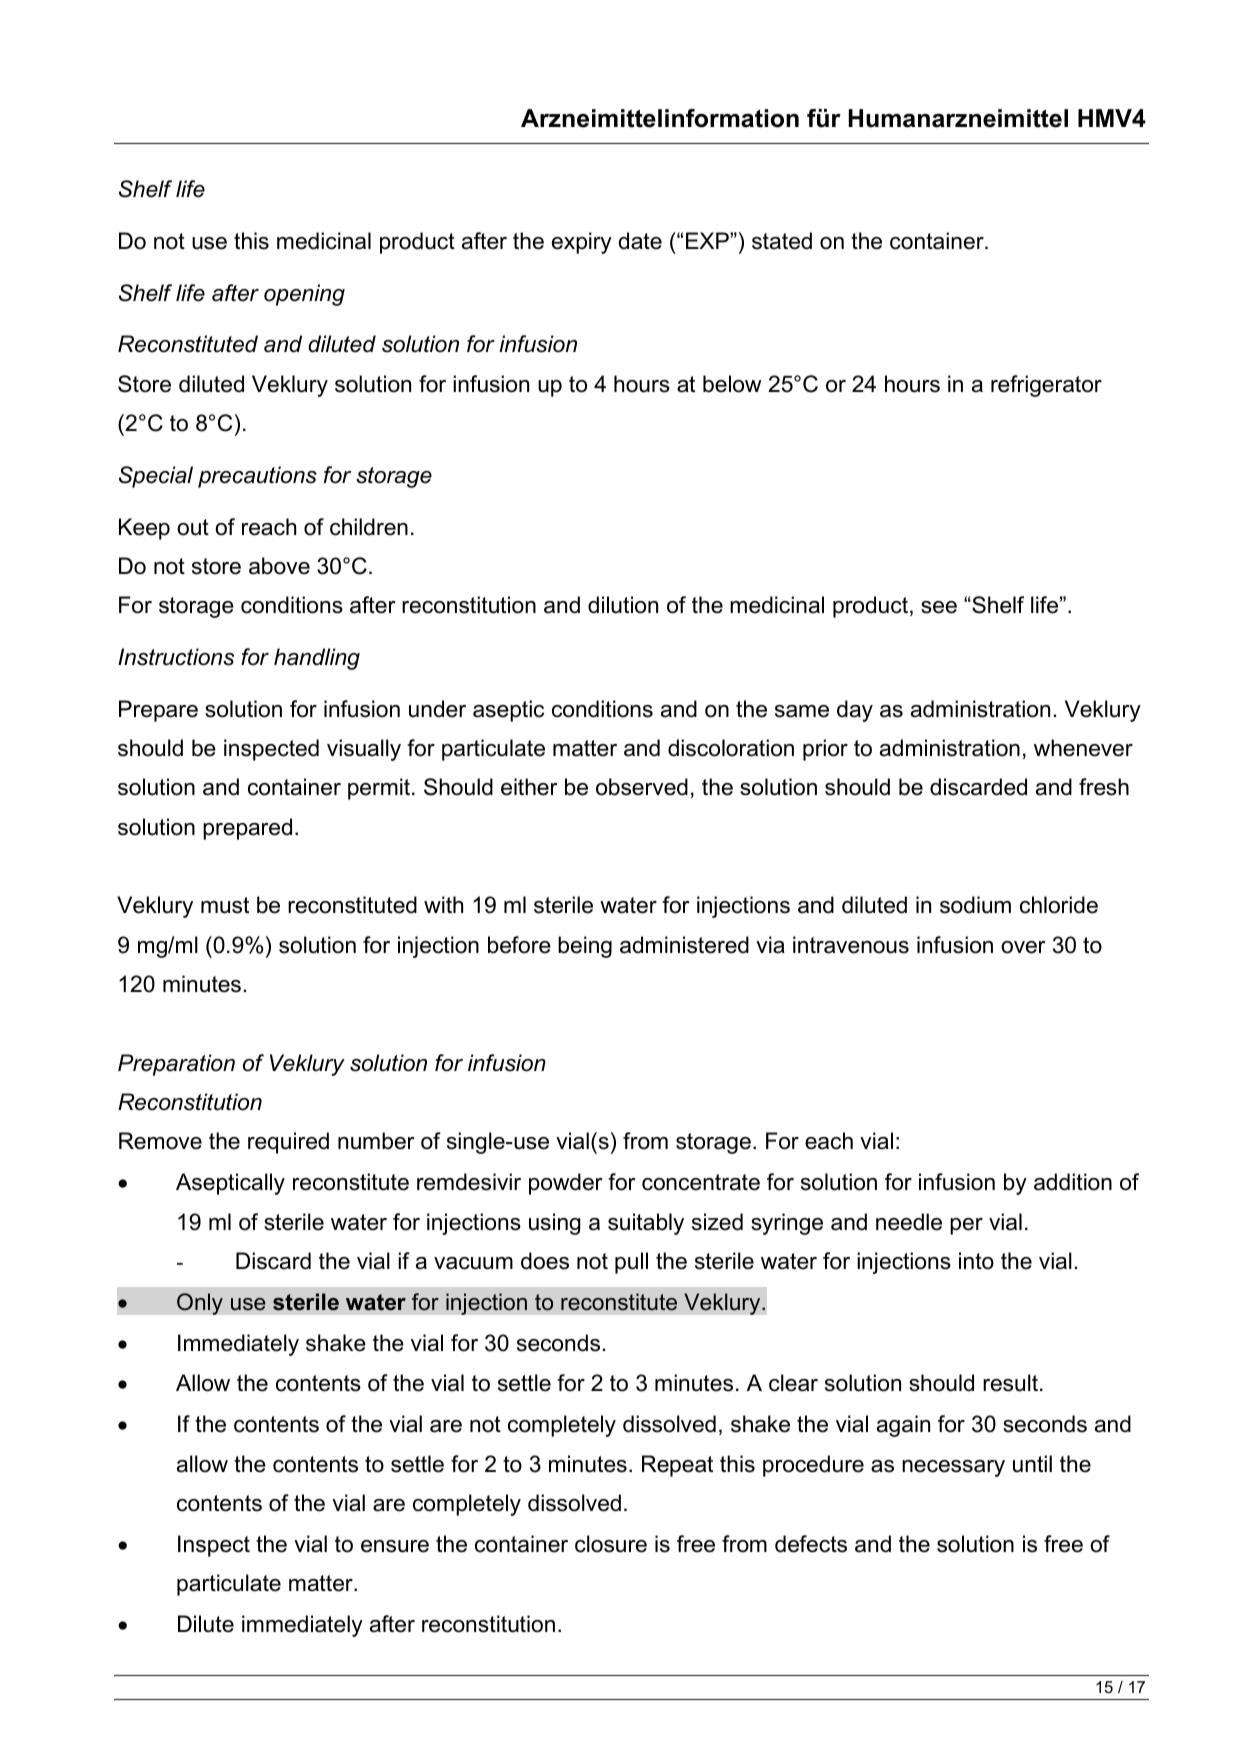 The height and width of the image is (1745, 1234). What do you see at coordinates (611, 1544) in the image?
I see `closure` at bounding box center [611, 1544].
